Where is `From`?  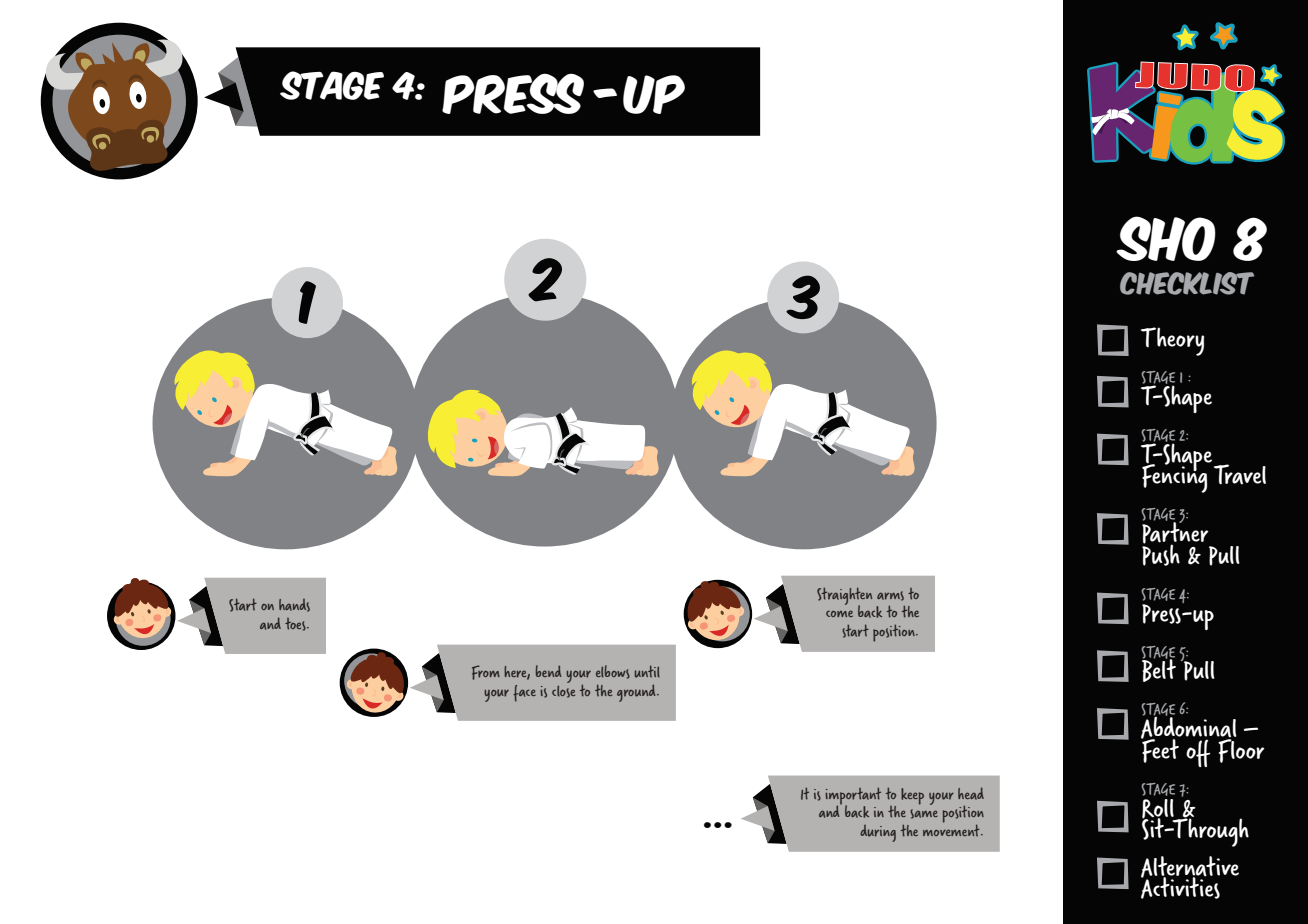
From is located at coordinates (486, 672).
